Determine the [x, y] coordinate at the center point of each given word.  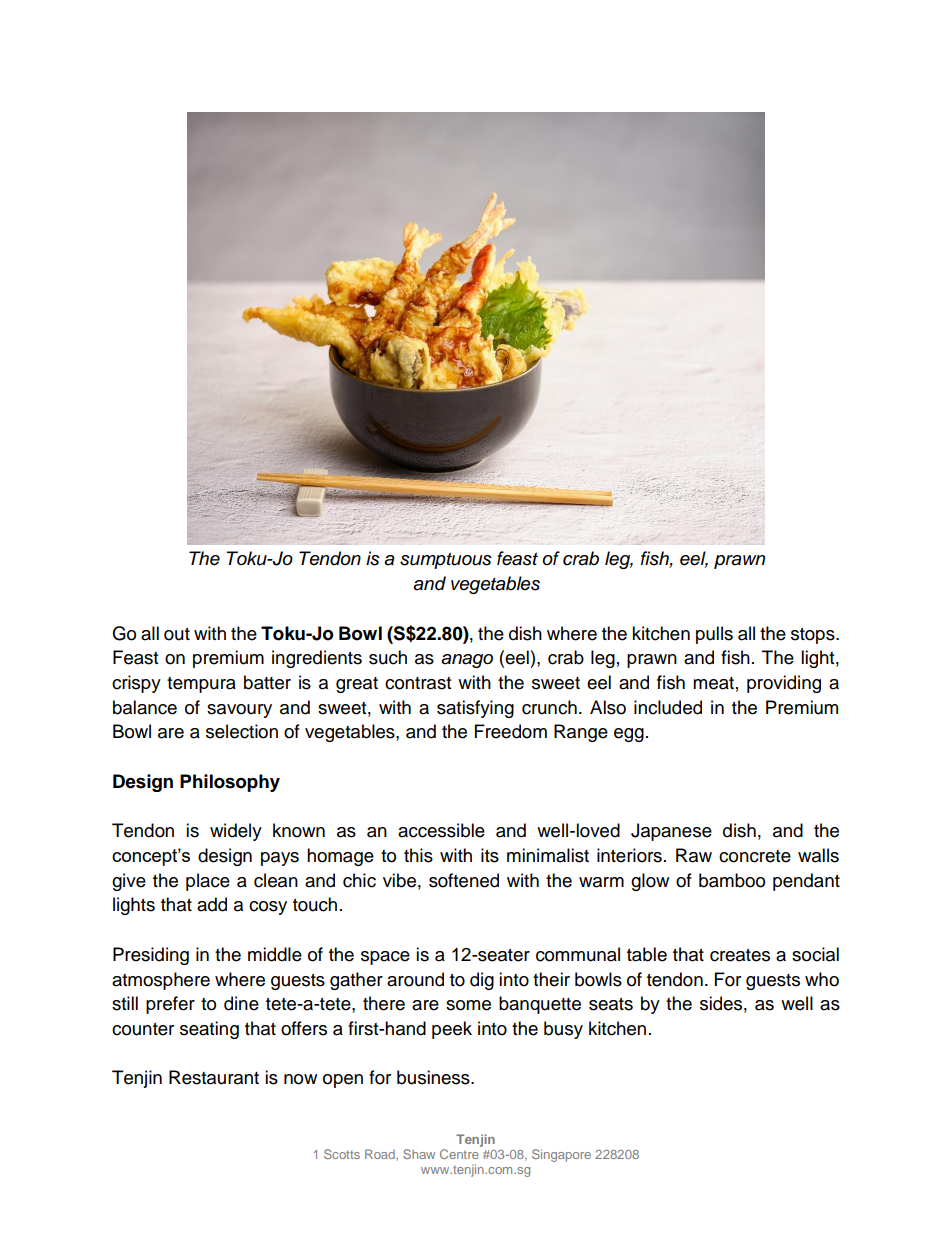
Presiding [151, 956]
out [177, 634]
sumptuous [446, 561]
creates [740, 955]
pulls [714, 635]
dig [482, 981]
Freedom [511, 731]
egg [629, 735]
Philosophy [230, 783]
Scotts [342, 1154]
